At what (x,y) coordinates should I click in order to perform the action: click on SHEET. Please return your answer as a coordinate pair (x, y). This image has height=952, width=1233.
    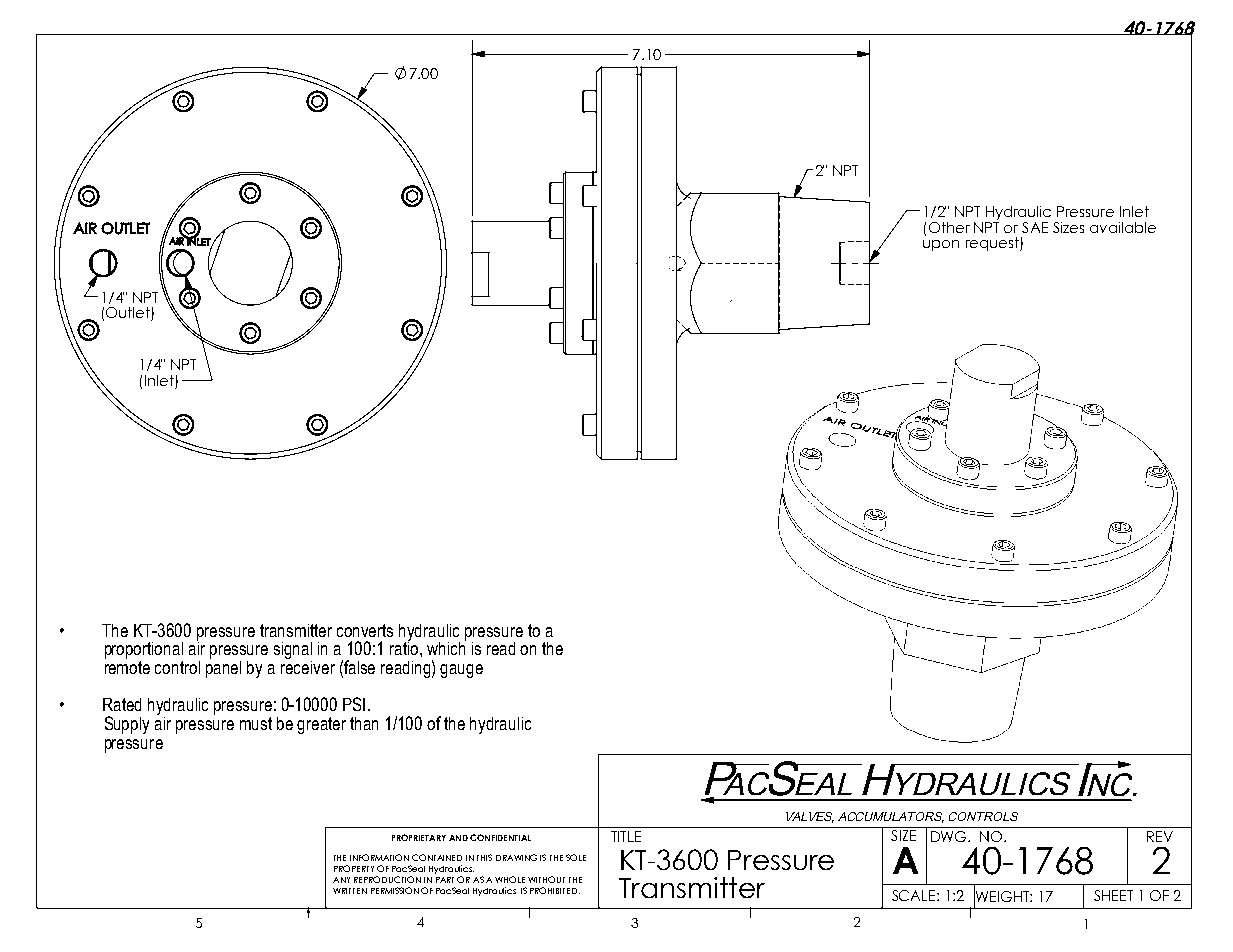
    Looking at the image, I should click on (1113, 895).
